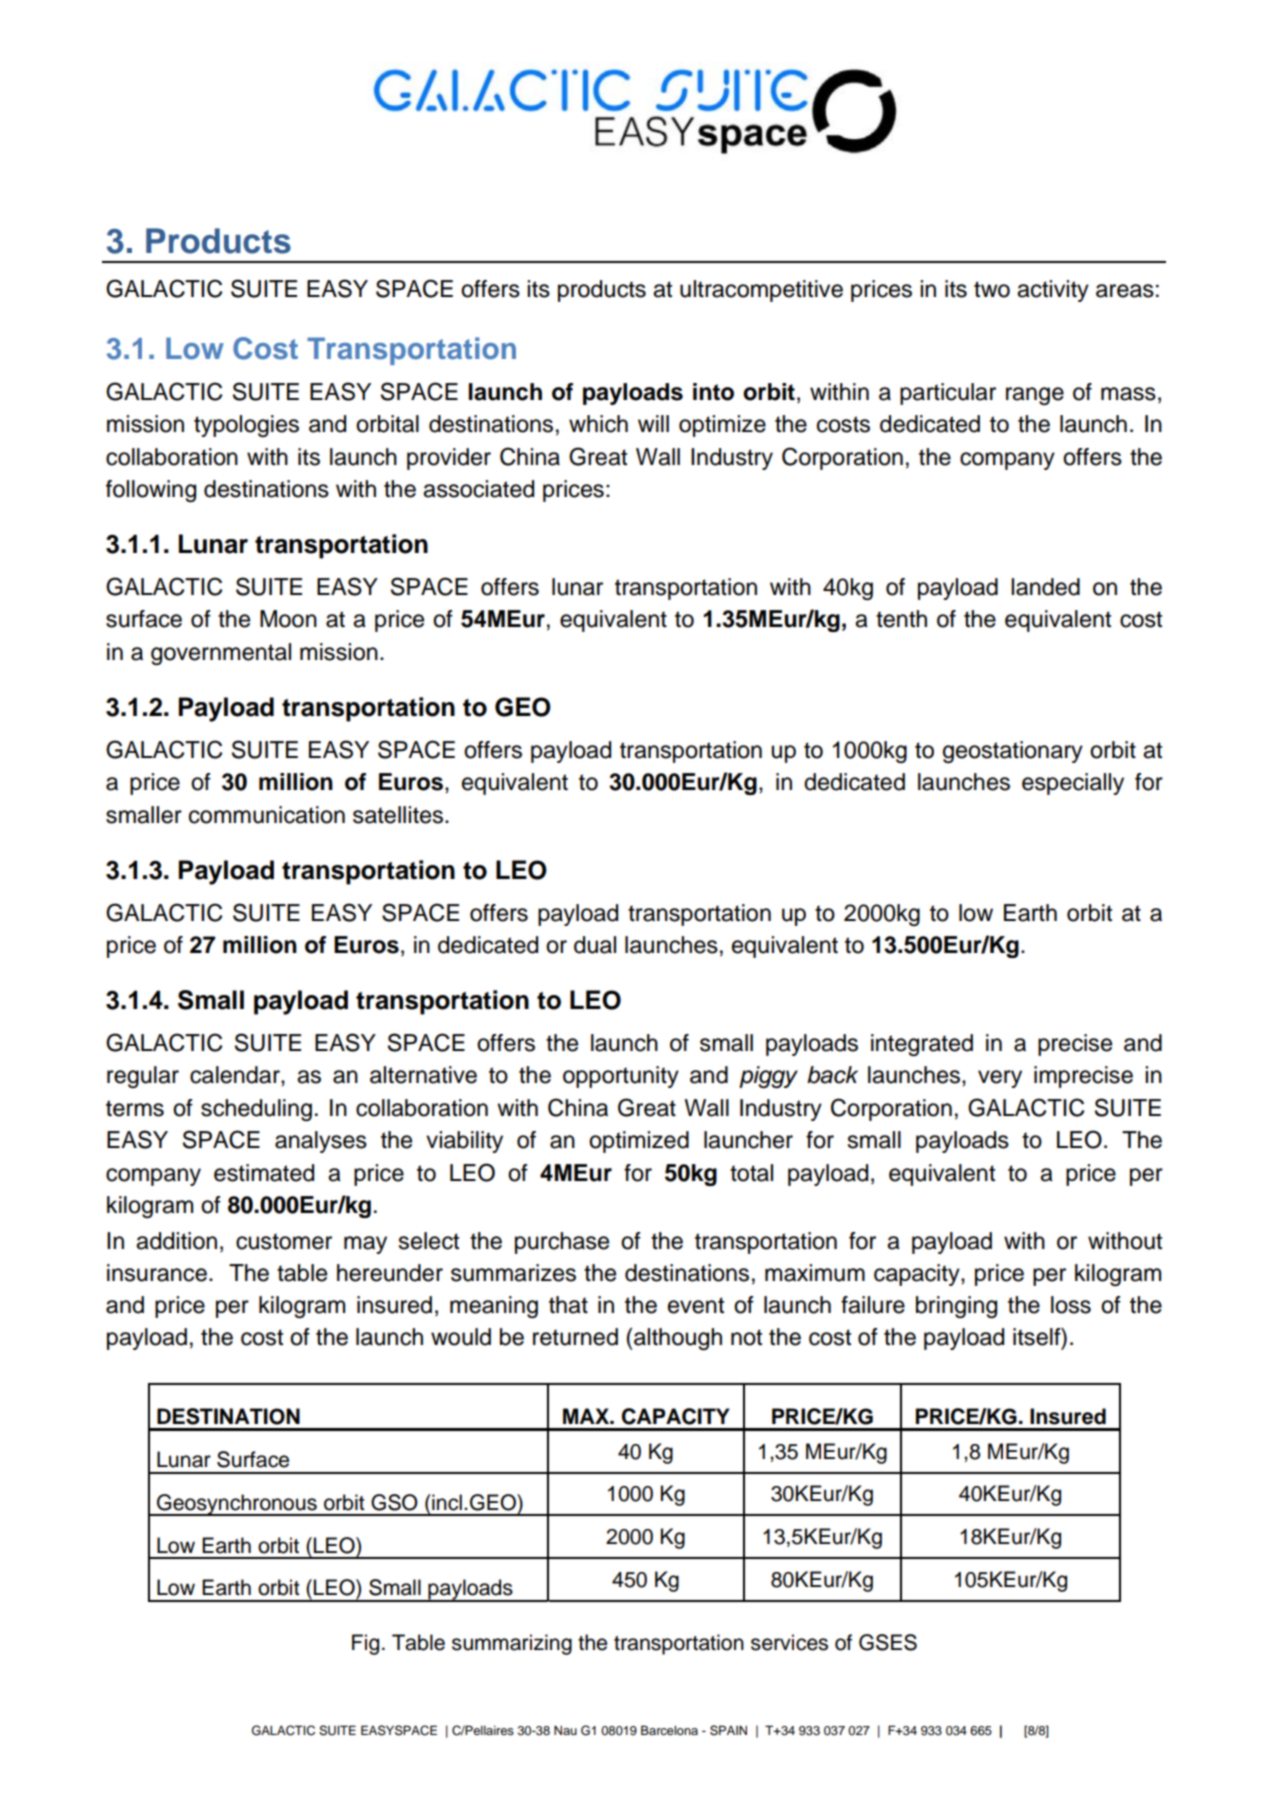 The height and width of the screenshot is (1798, 1271). I want to click on purchase, so click(562, 1243).
